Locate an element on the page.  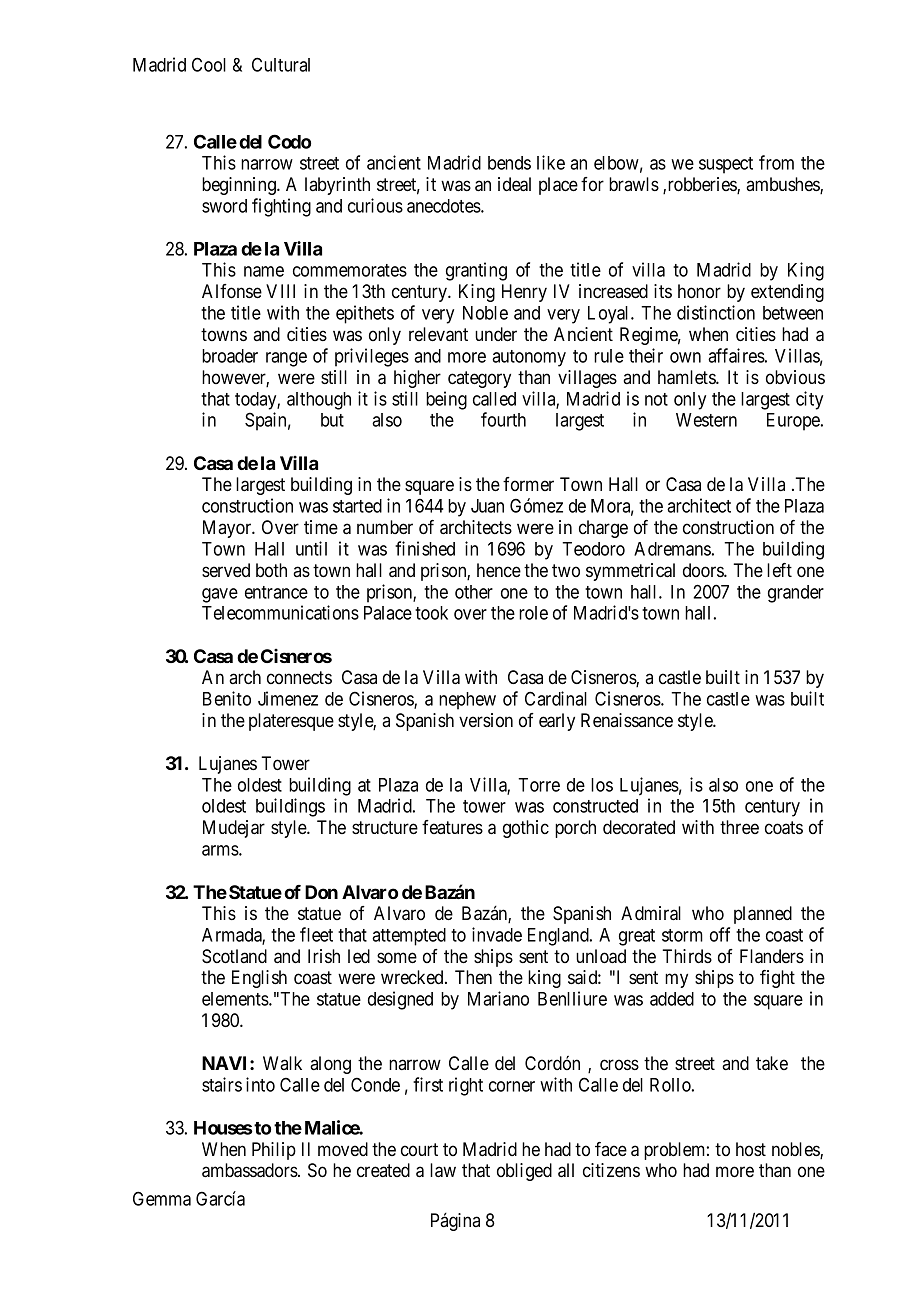
features is located at coordinates (452, 827).
